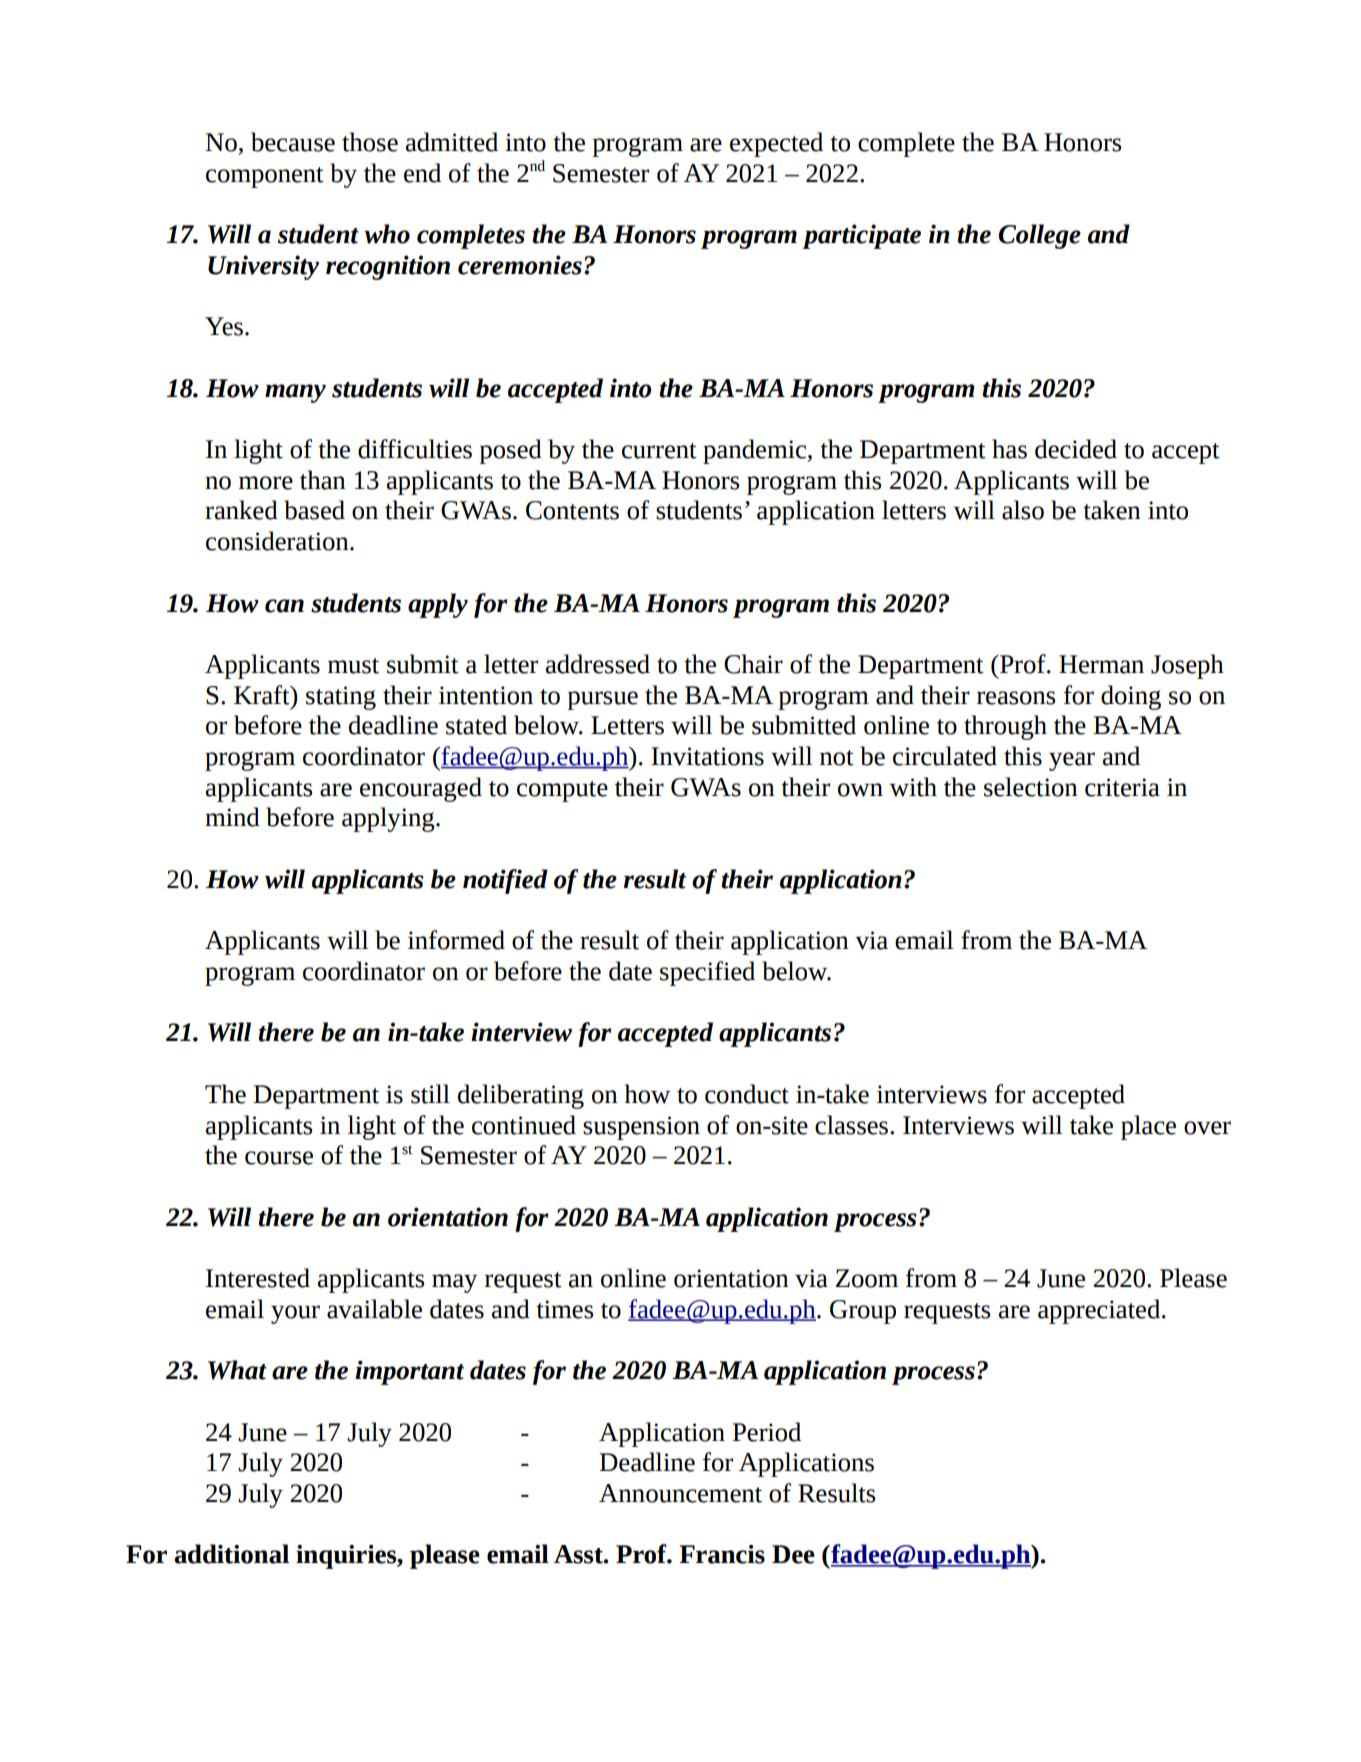  I want to click on criteria, so click(1122, 787).
